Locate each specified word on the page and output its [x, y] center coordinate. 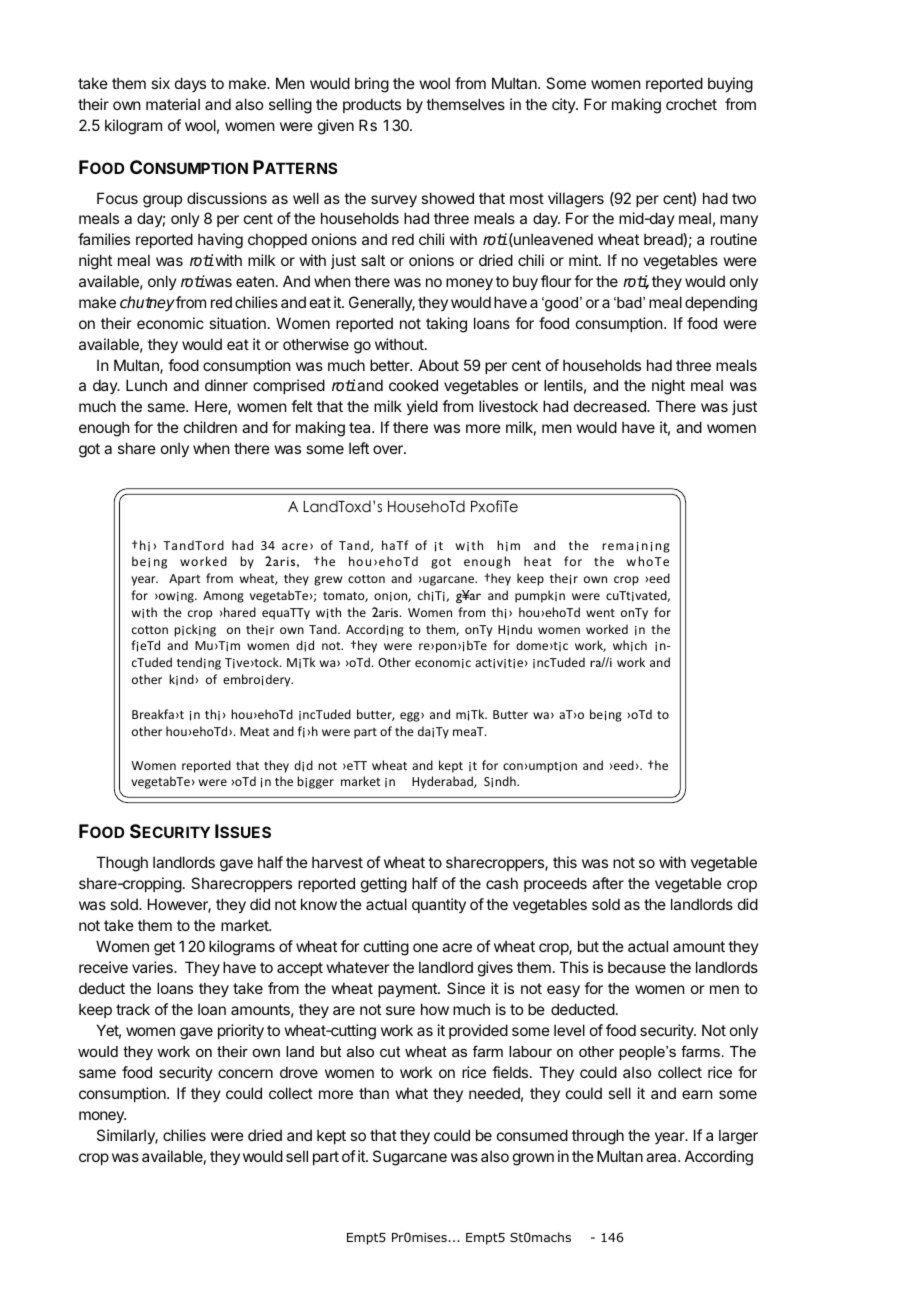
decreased [611, 406]
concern [245, 1073]
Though [122, 864]
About [438, 365]
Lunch [146, 385]
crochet [691, 104]
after [608, 883]
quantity [439, 905]
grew [328, 581]
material [173, 104]
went [600, 613]
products [372, 105]
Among [223, 597]
